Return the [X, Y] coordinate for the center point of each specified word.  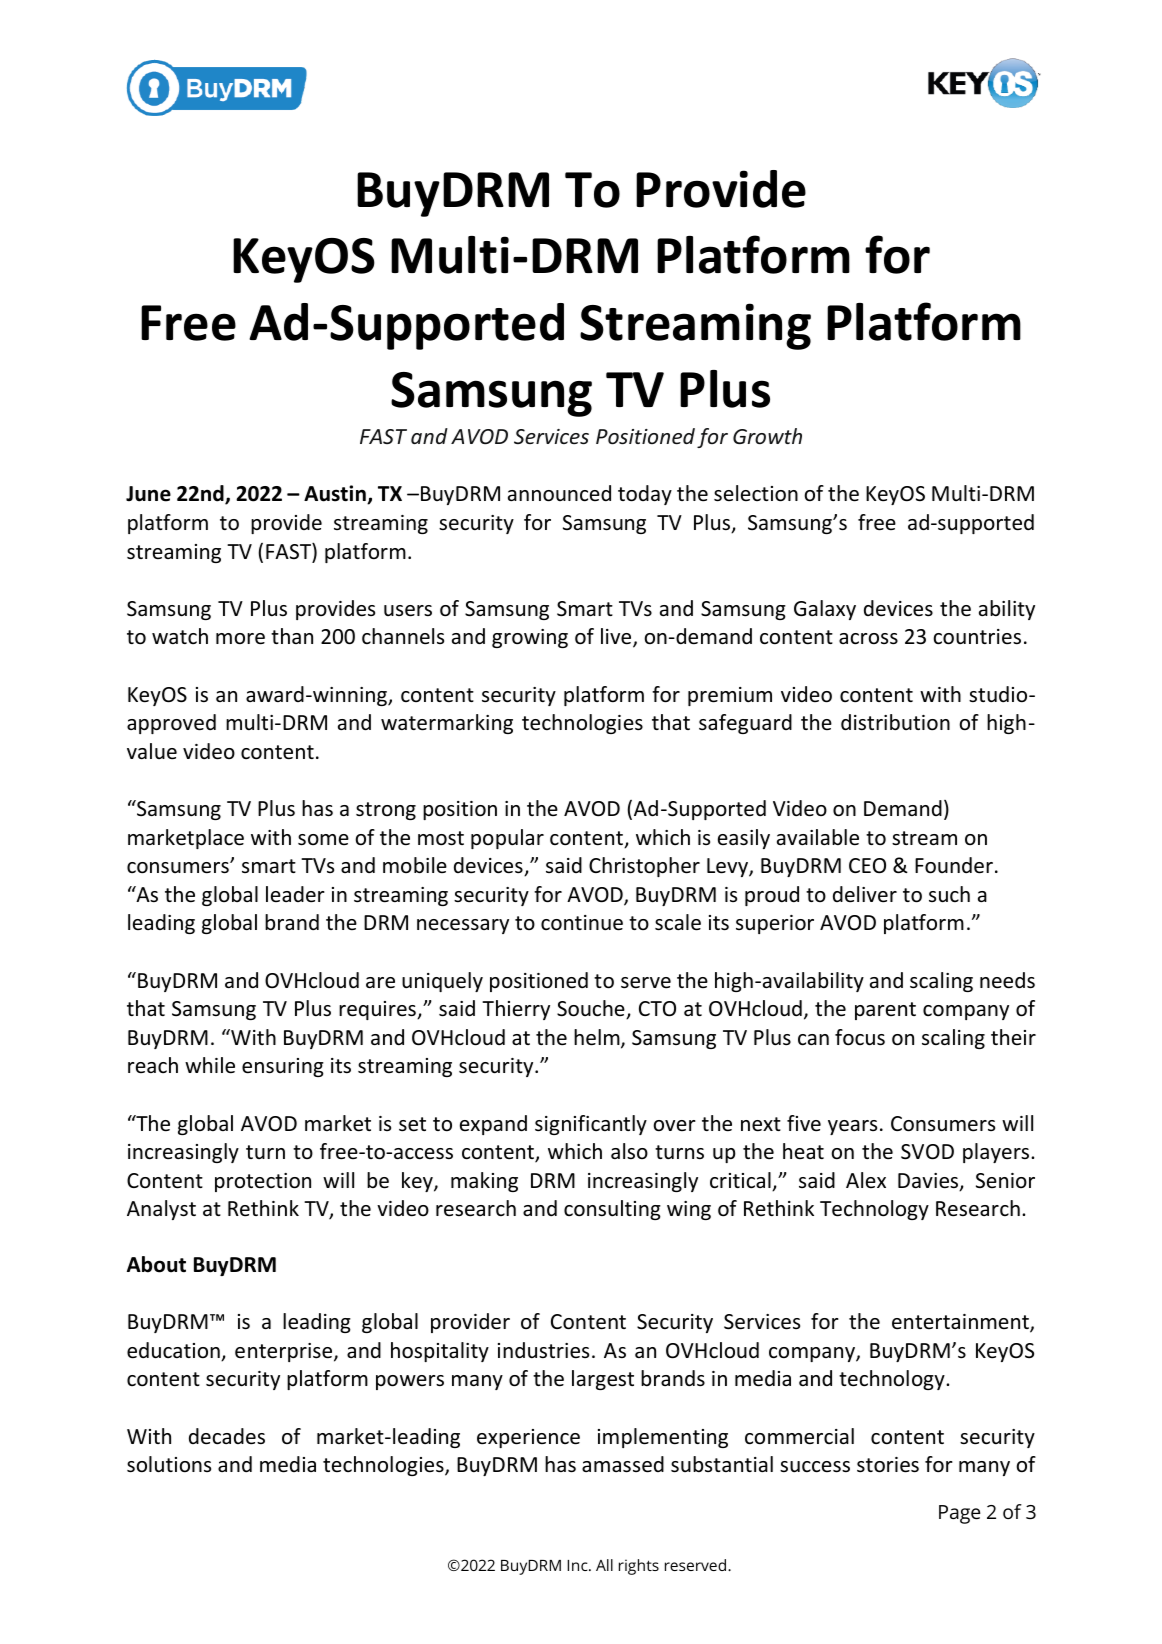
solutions [169, 1464]
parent [885, 1011]
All [604, 1565]
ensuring [283, 1067]
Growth [767, 436]
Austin [336, 494]
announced [559, 493]
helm [598, 1038]
